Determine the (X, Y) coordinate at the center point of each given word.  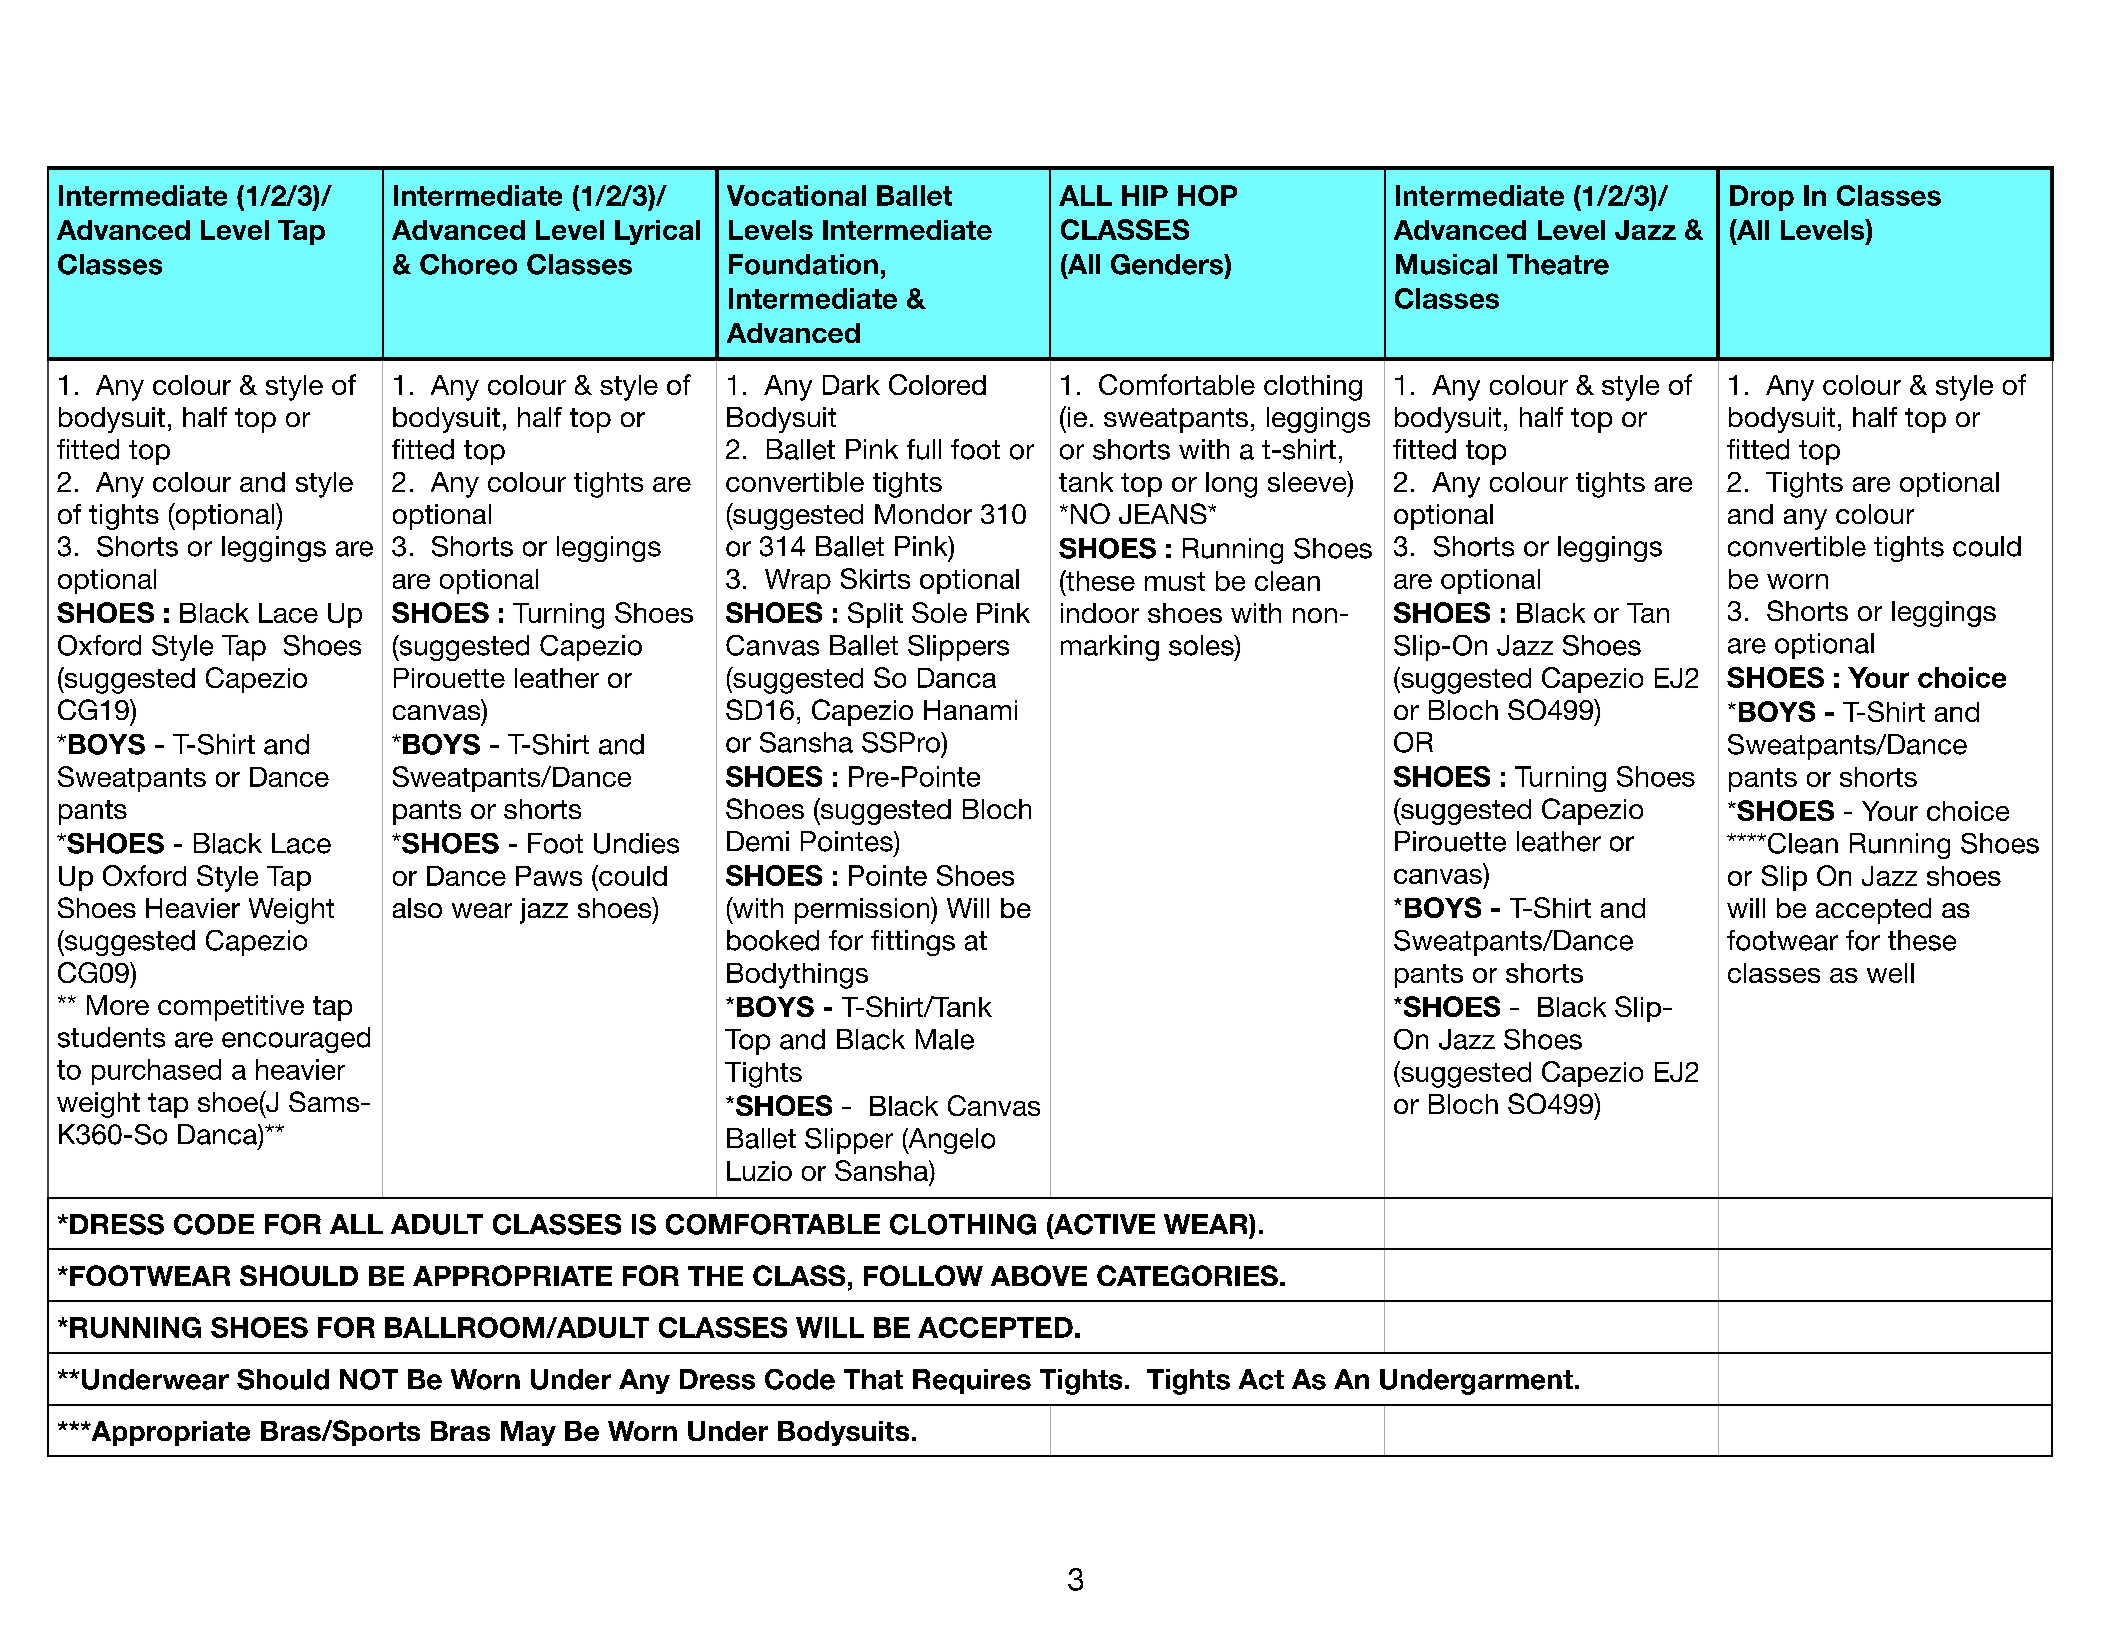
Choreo (468, 264)
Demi (758, 841)
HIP (1145, 195)
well (1890, 973)
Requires (972, 1381)
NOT (369, 1379)
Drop (1762, 198)
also (417, 908)
